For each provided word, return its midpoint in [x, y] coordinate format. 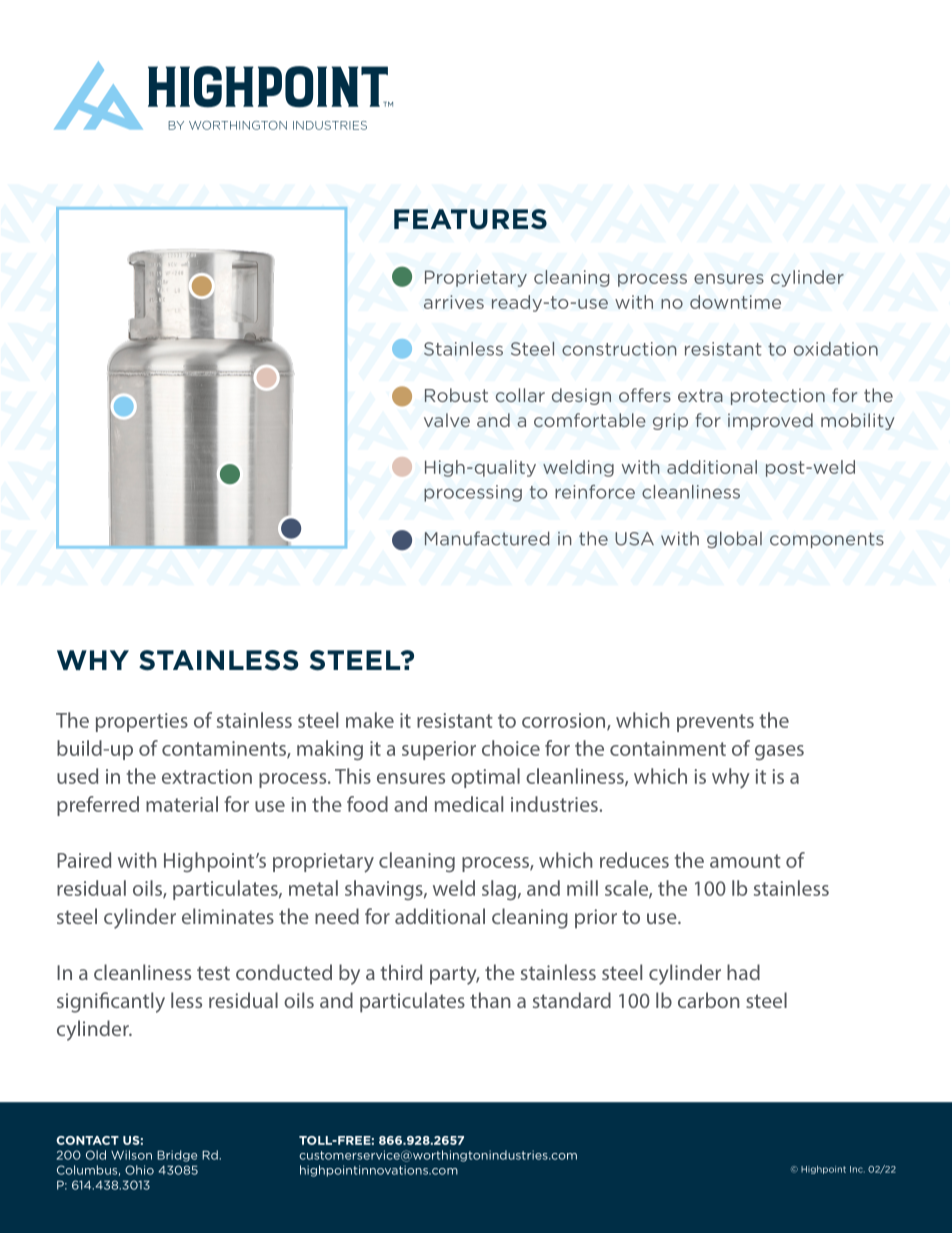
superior [439, 750]
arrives [454, 302]
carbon [709, 1000]
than [490, 1000]
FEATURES [470, 219]
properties [142, 722]
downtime [735, 302]
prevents [715, 723]
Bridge [177, 1156]
